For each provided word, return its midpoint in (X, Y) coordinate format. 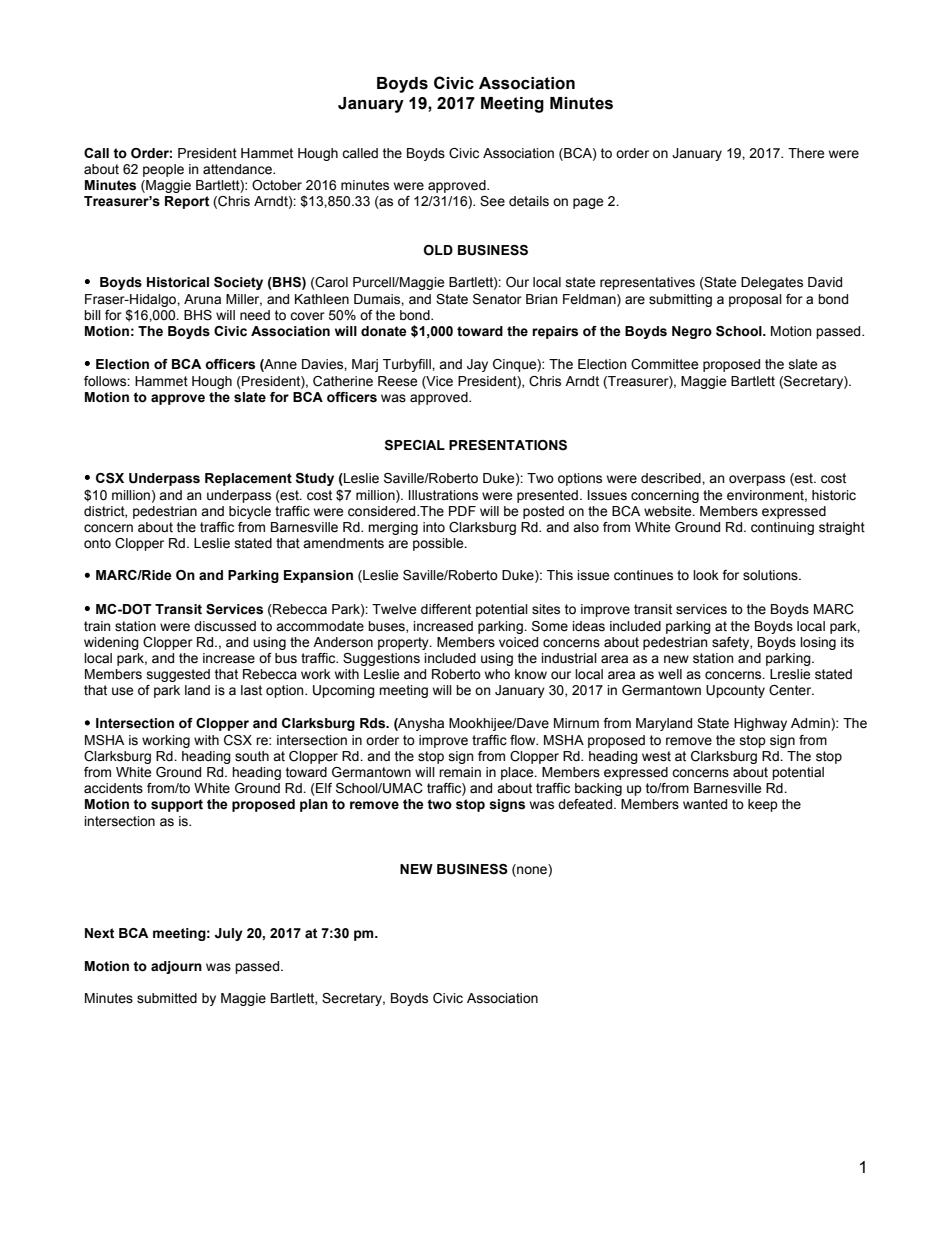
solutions (771, 575)
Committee (664, 364)
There (806, 153)
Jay (477, 365)
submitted (167, 998)
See (492, 201)
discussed (225, 626)
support (177, 805)
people (163, 170)
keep (763, 805)
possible (439, 544)
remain (460, 772)
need (255, 315)
